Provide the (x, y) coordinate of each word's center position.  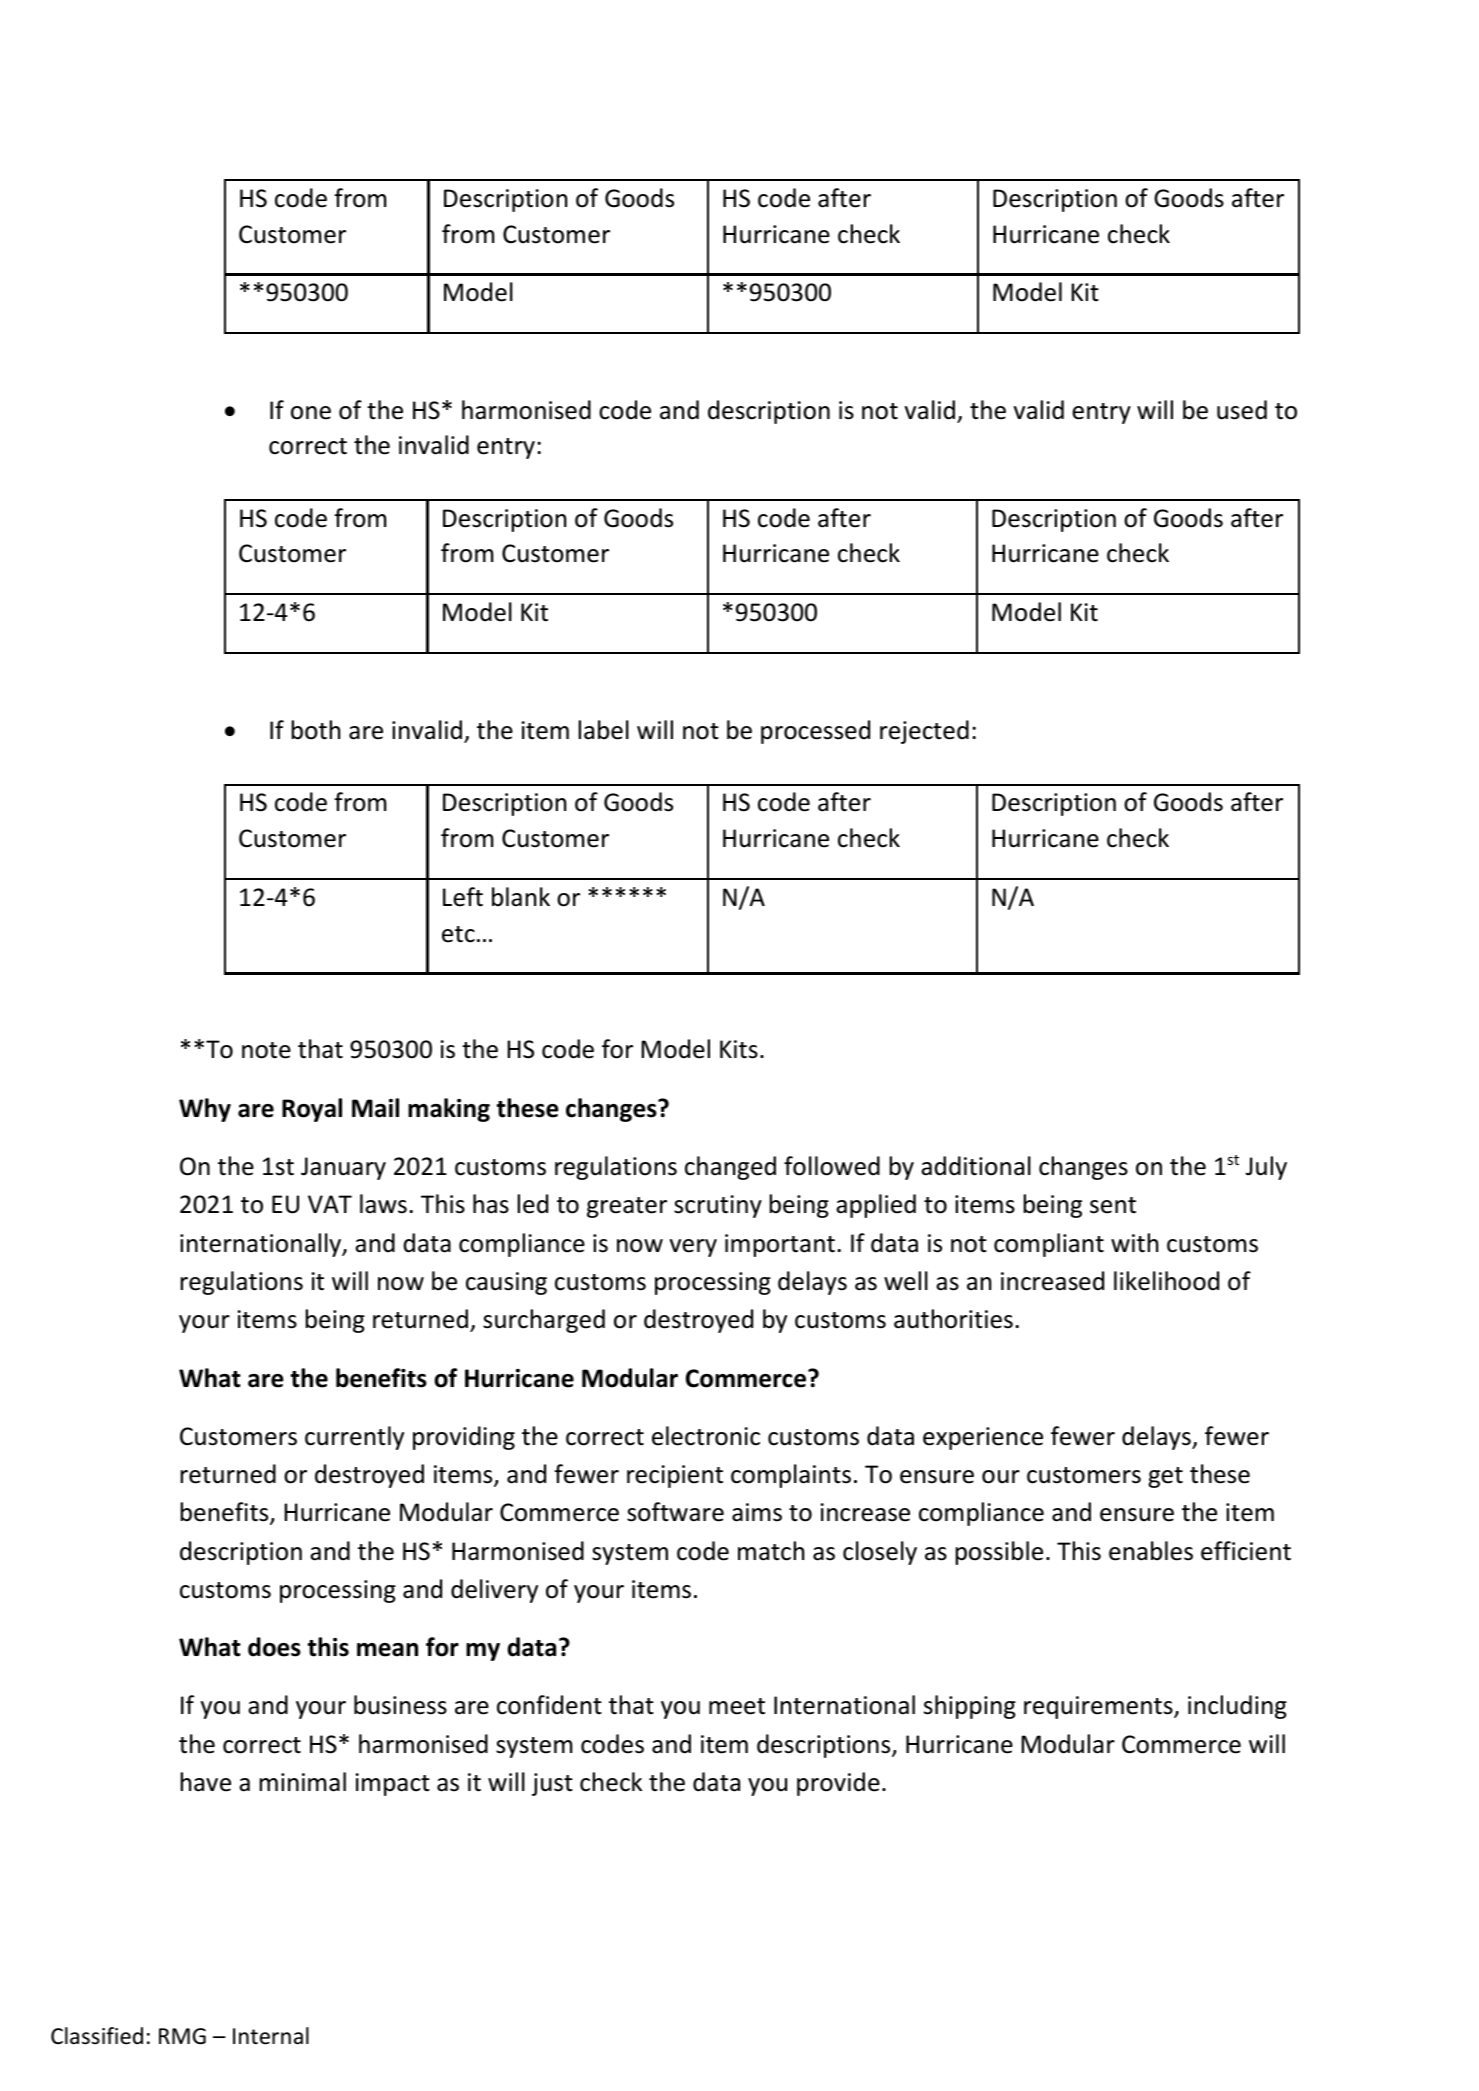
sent (1113, 1205)
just (552, 1784)
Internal (271, 2036)
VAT (330, 1204)
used (1242, 410)
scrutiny (718, 1206)
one (311, 413)
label (603, 730)
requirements (1099, 1707)
